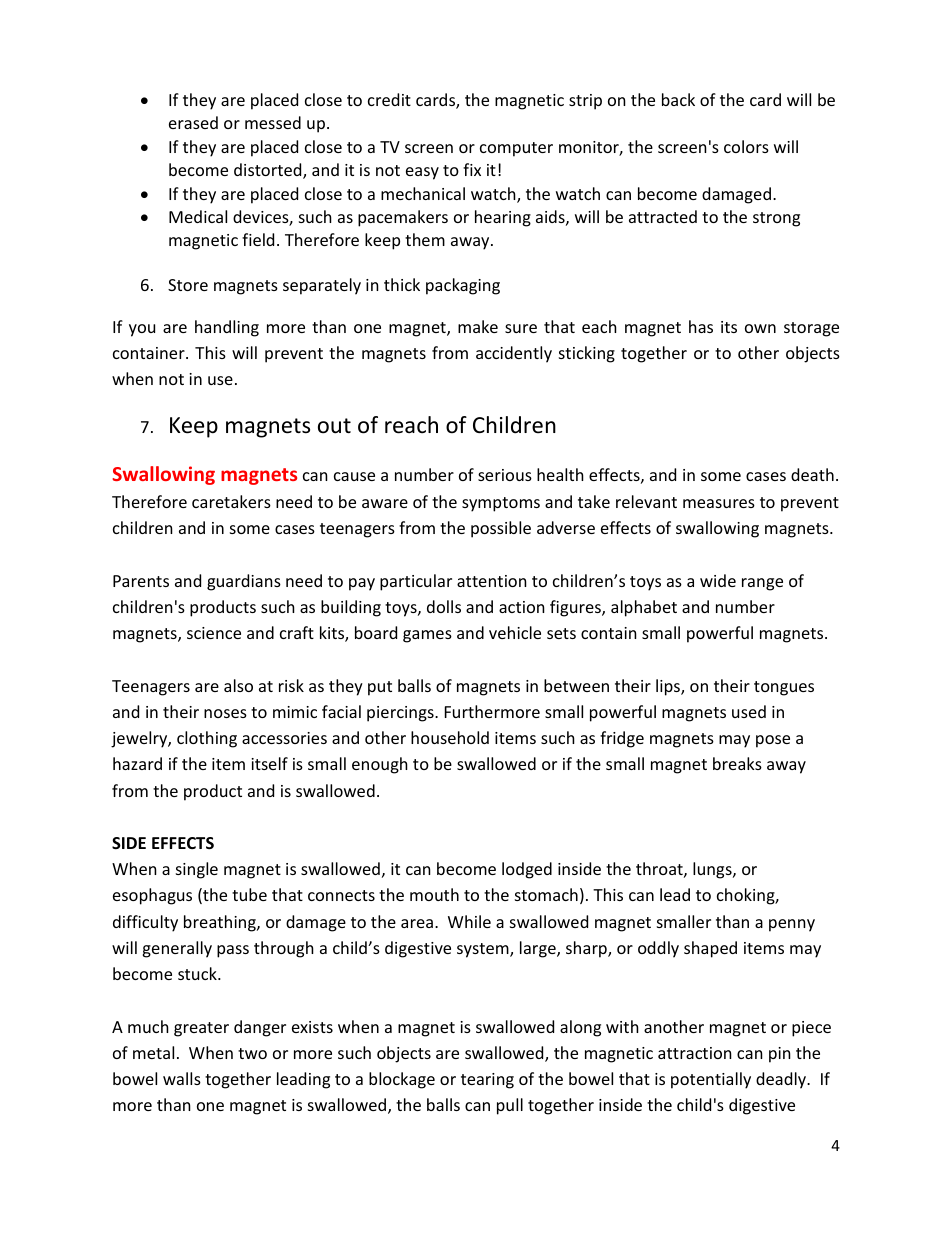 This screenshot has width=952, height=1233. I want to click on walls, so click(182, 1078).
